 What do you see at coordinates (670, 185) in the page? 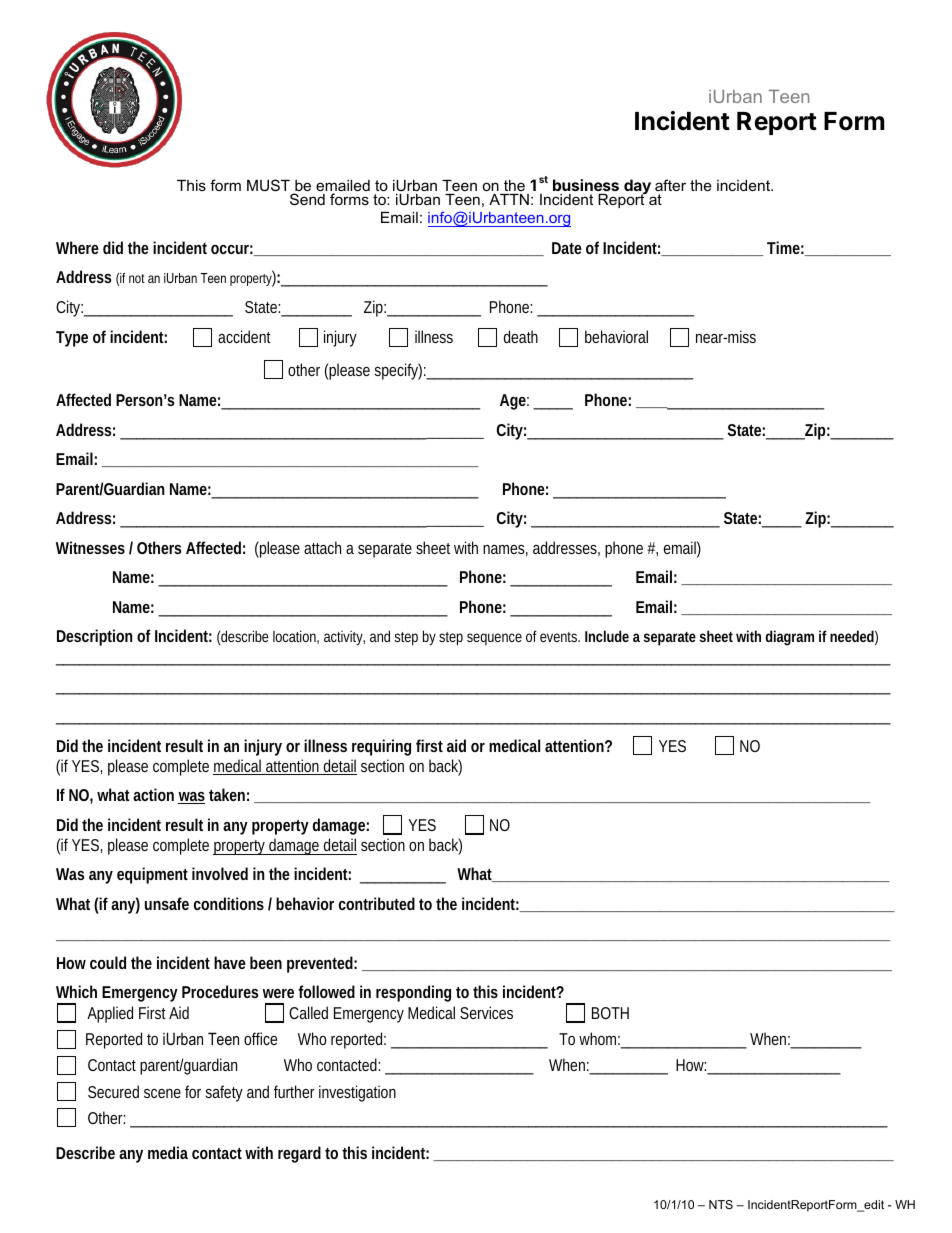
I see `after` at bounding box center [670, 185].
